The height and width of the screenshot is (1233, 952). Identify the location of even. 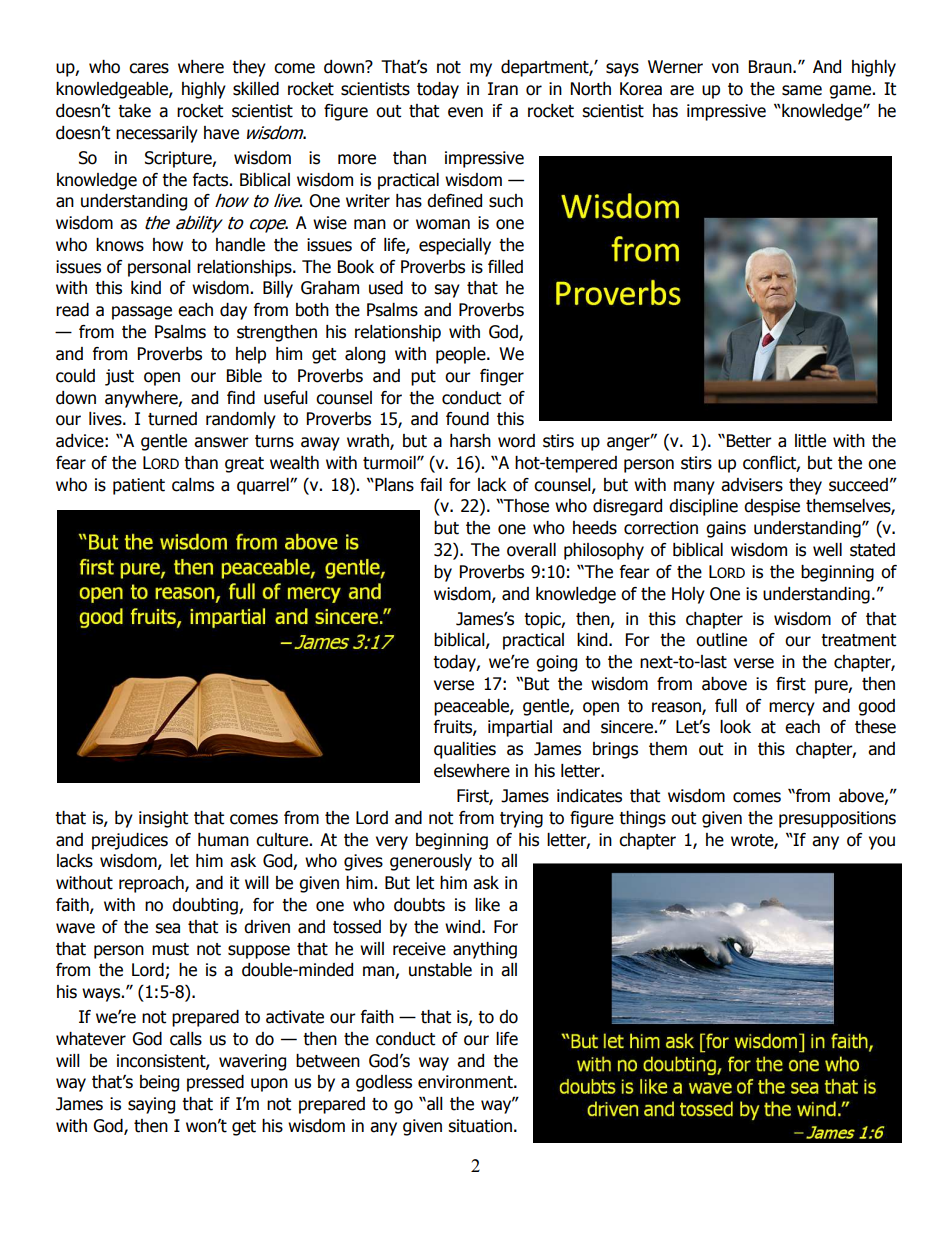
(465, 112).
